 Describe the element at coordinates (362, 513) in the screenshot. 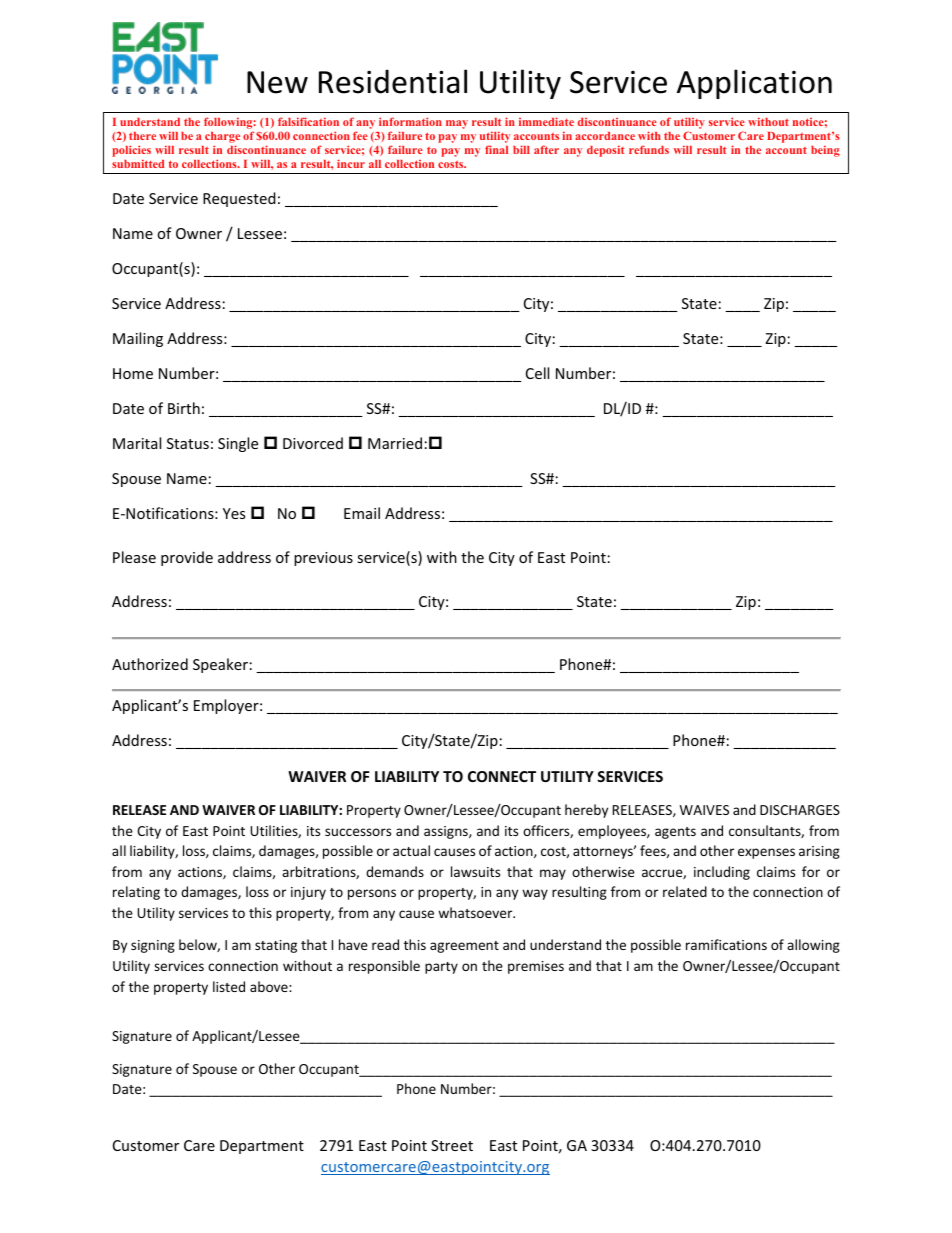

I see `Email` at that location.
